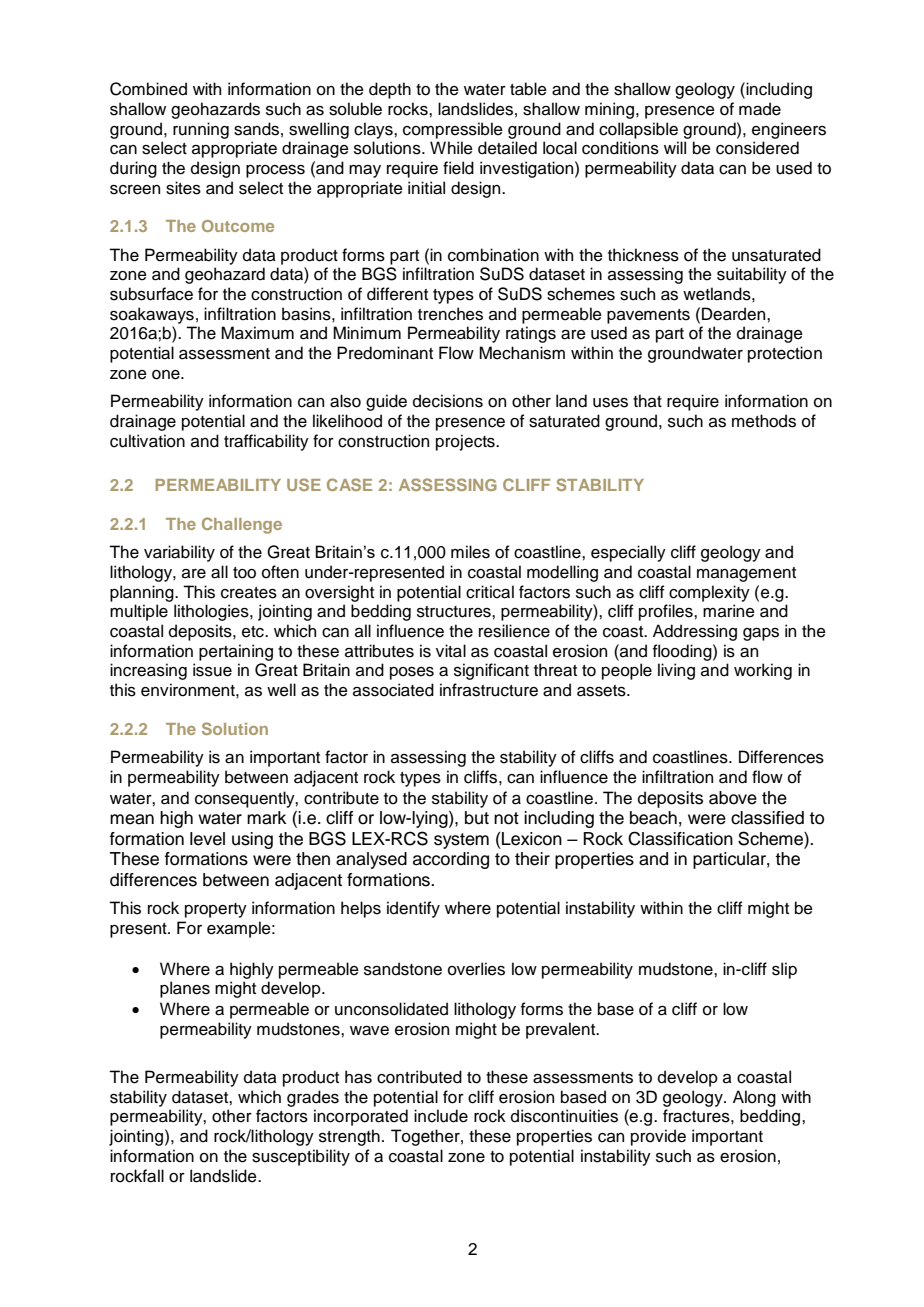 This screenshot has width=924, height=1307. Describe the element at coordinates (441, 1116) in the screenshot. I see `include` at that location.
